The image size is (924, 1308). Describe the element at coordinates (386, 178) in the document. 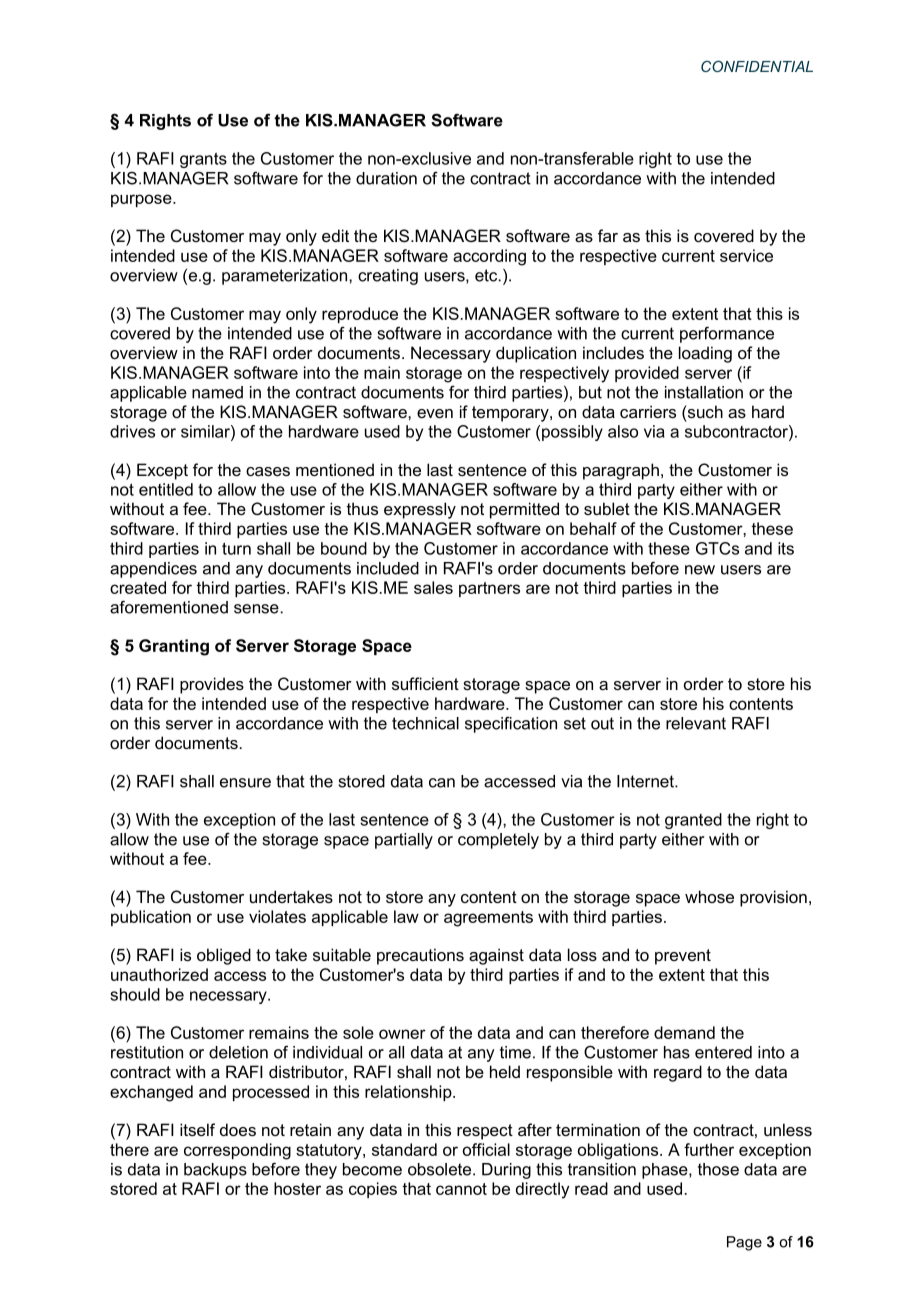

I see `duration` at that location.
